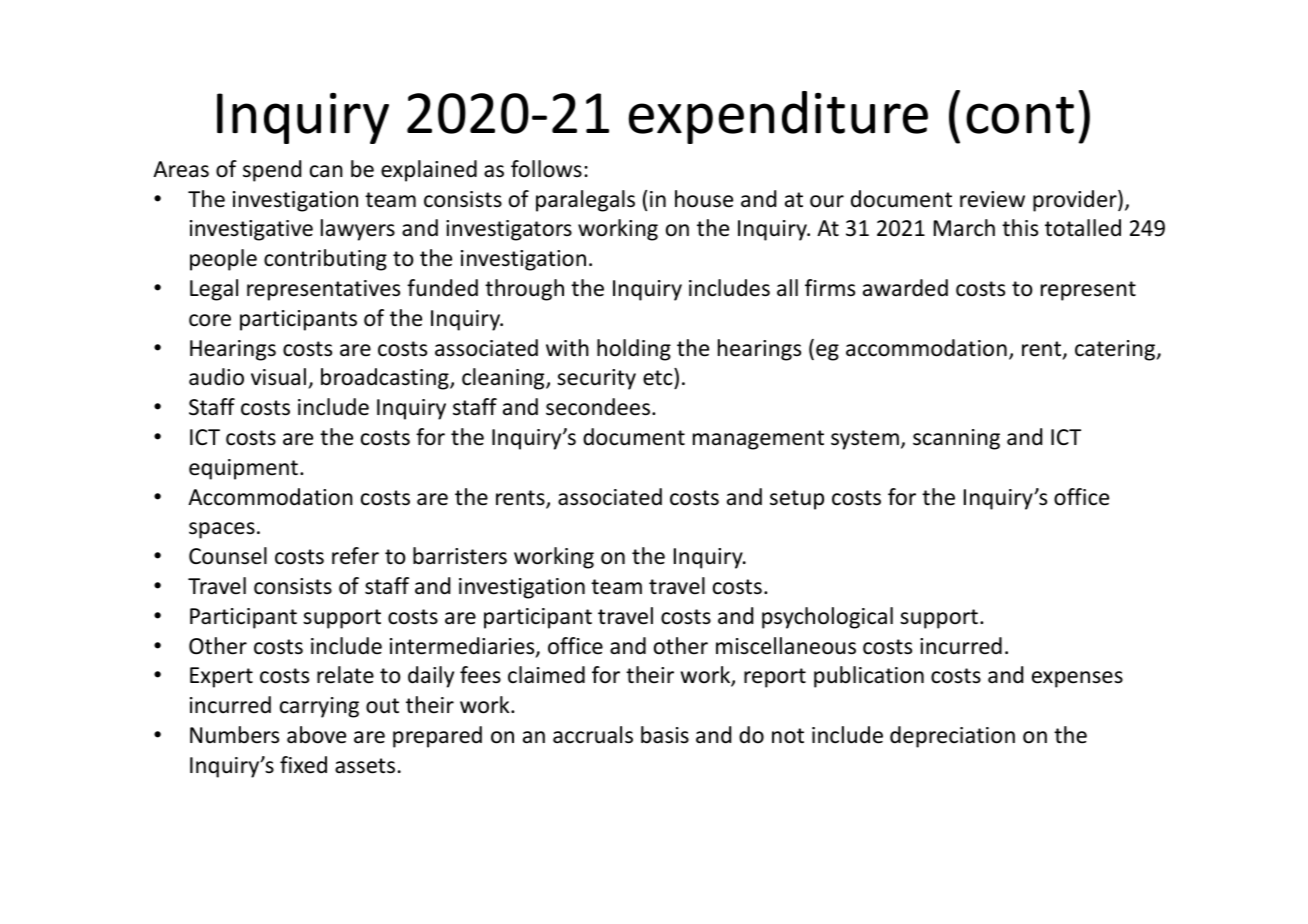 Image resolution: width=1308 pixels, height=924 pixels. What do you see at coordinates (546, 169) in the image?
I see `follows` at bounding box center [546, 169].
